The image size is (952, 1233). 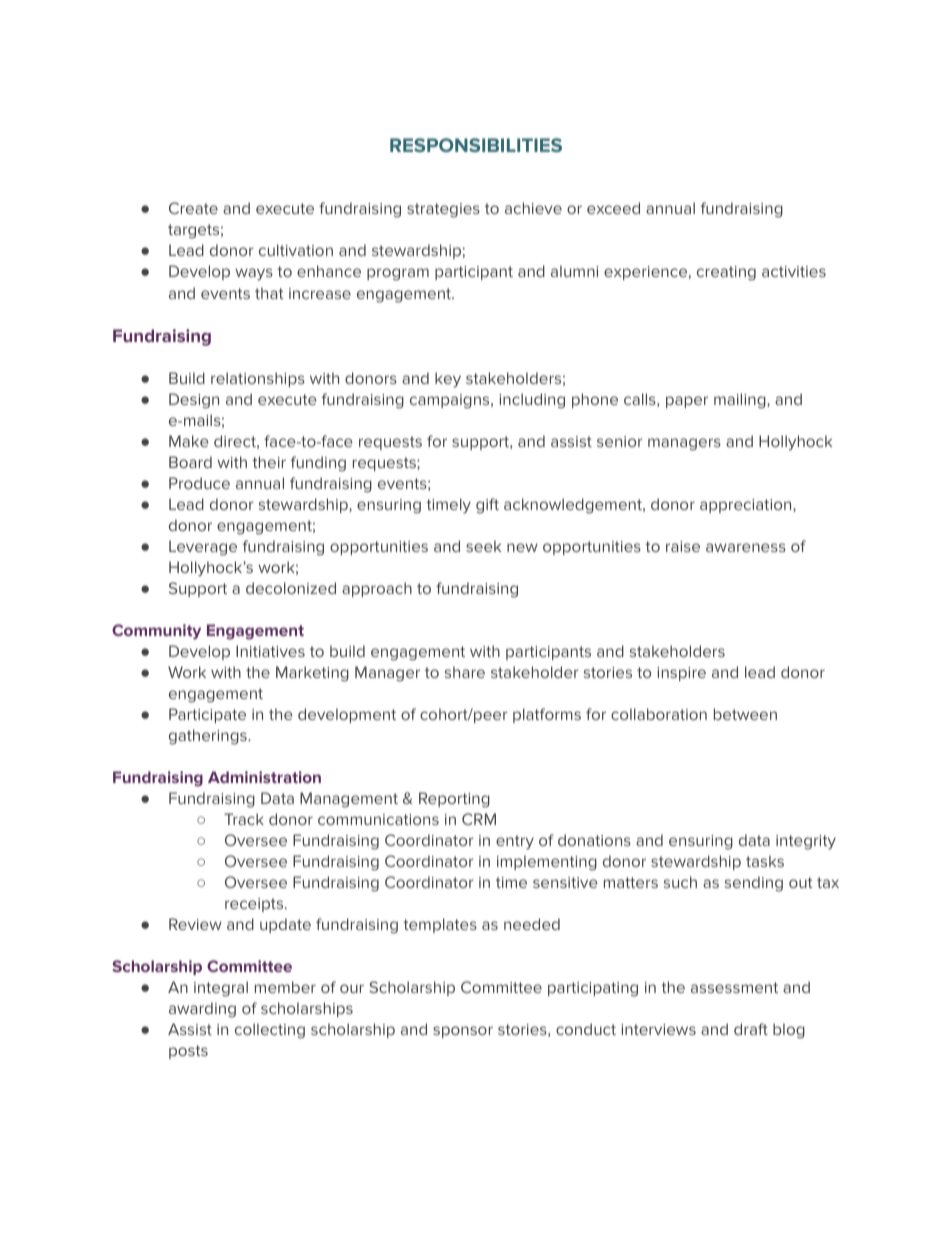 What do you see at coordinates (463, 1032) in the page?
I see `sponsor` at bounding box center [463, 1032].
